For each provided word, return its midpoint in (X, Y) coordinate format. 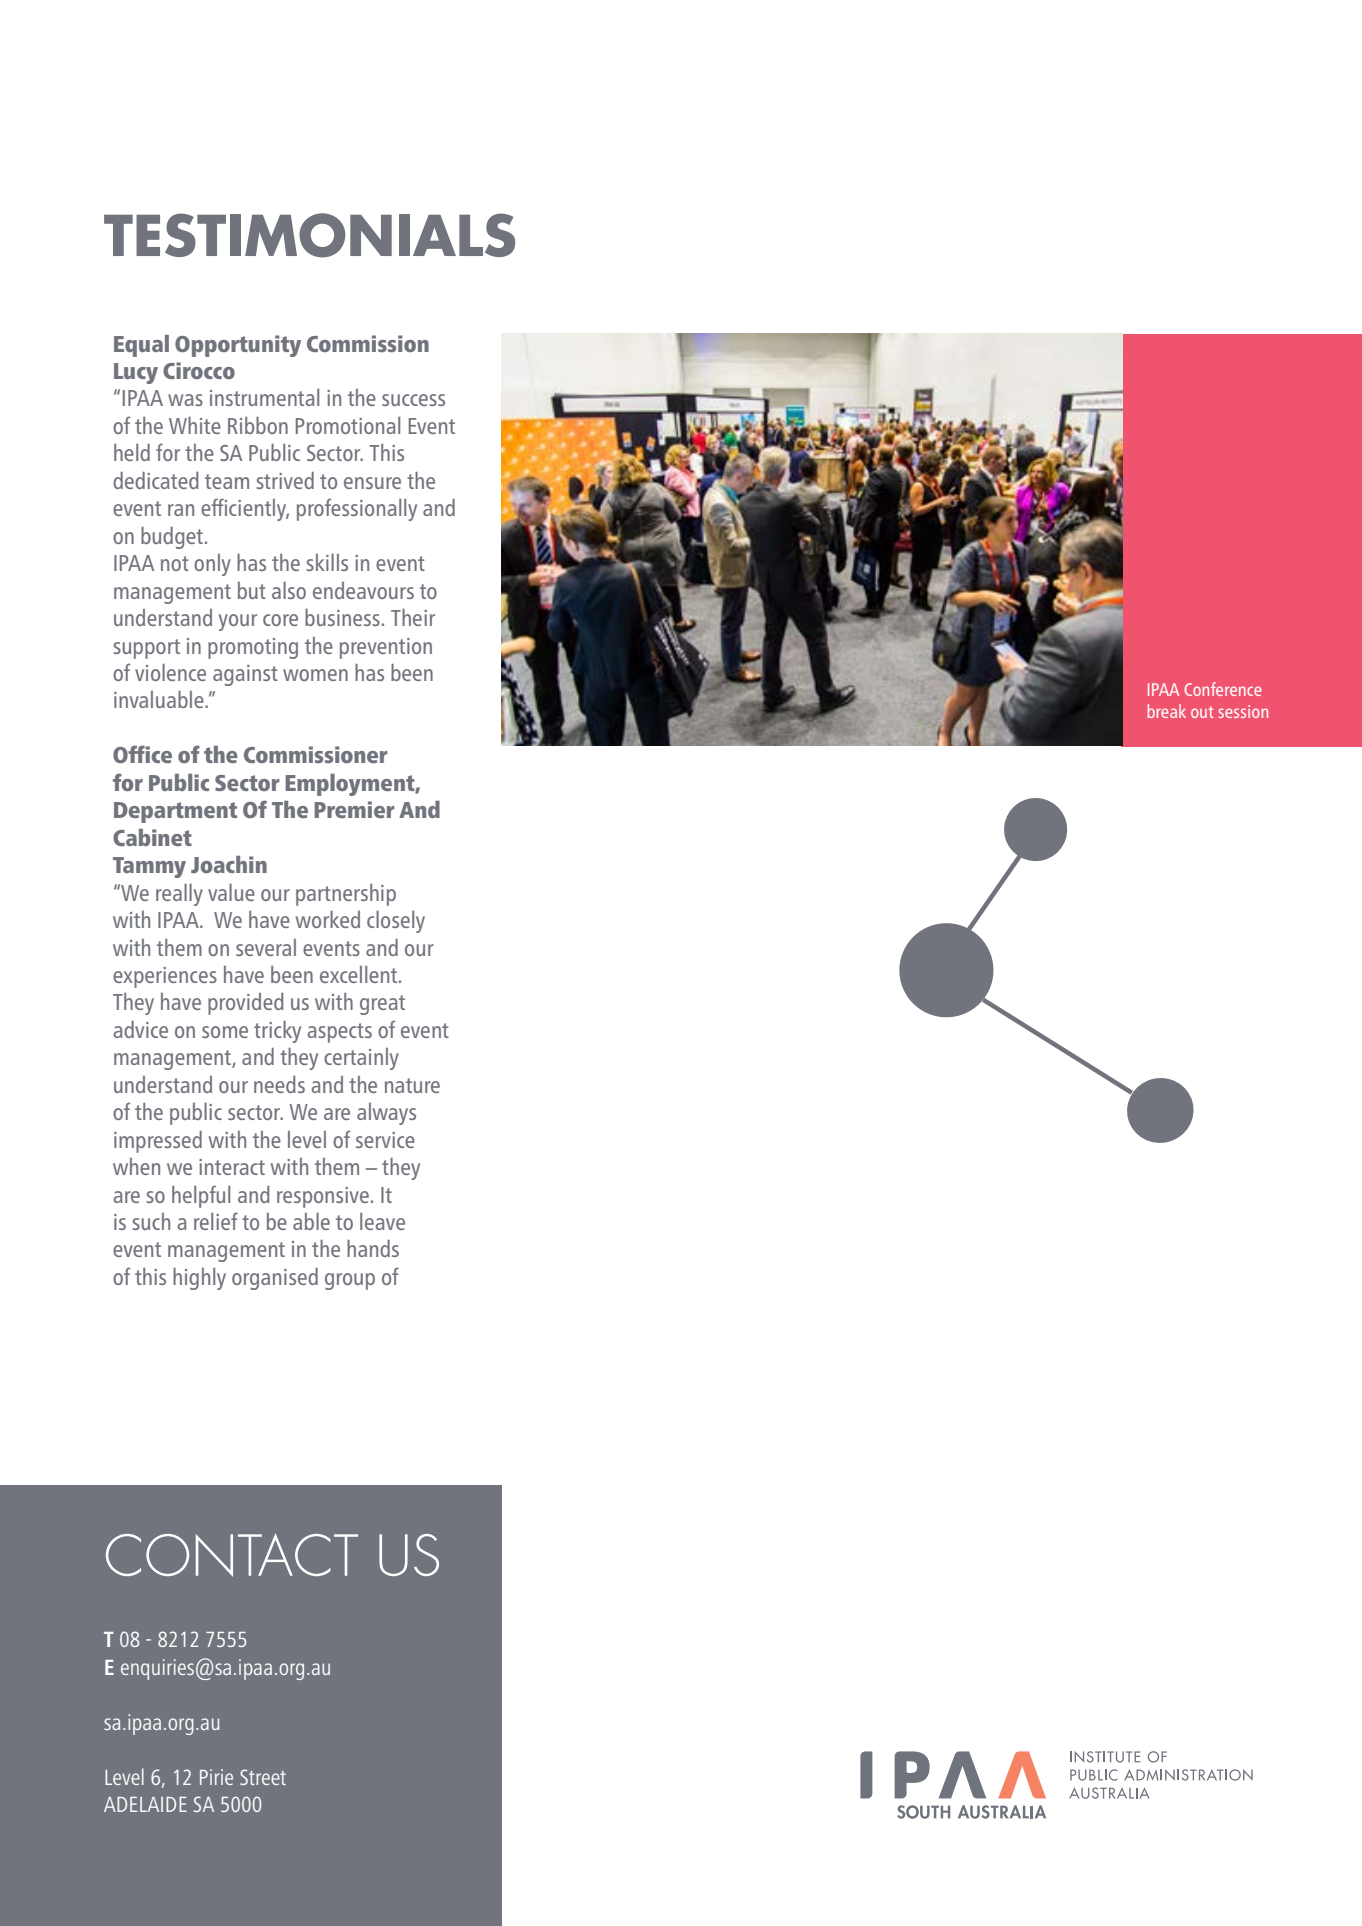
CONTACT (232, 1555)
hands (373, 1248)
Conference (1223, 689)
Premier (354, 809)
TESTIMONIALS (309, 235)
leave (382, 1221)
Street (263, 1777)
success (413, 400)
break (1166, 711)
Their (413, 617)
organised (275, 1279)
